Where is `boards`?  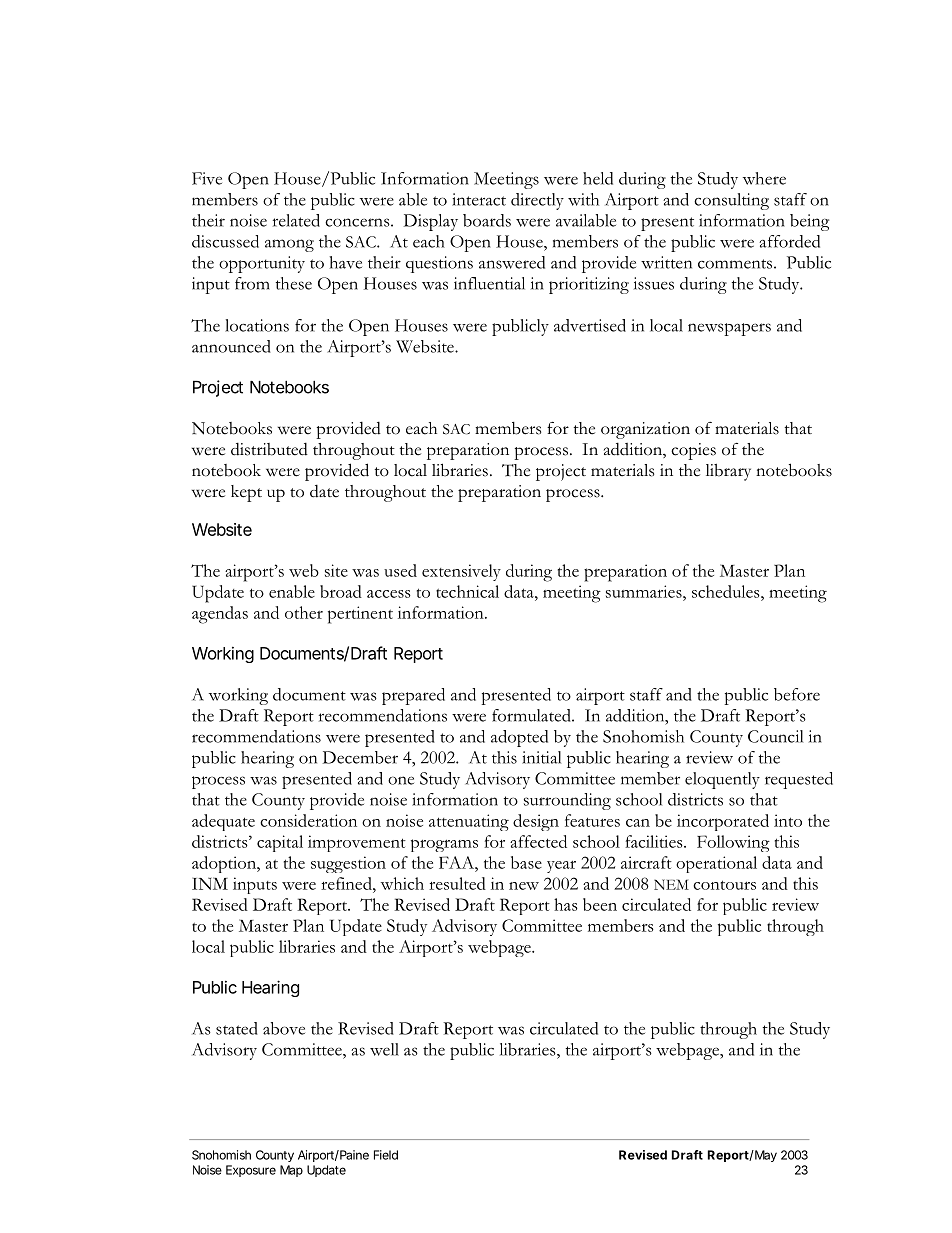 boards is located at coordinates (487, 220).
